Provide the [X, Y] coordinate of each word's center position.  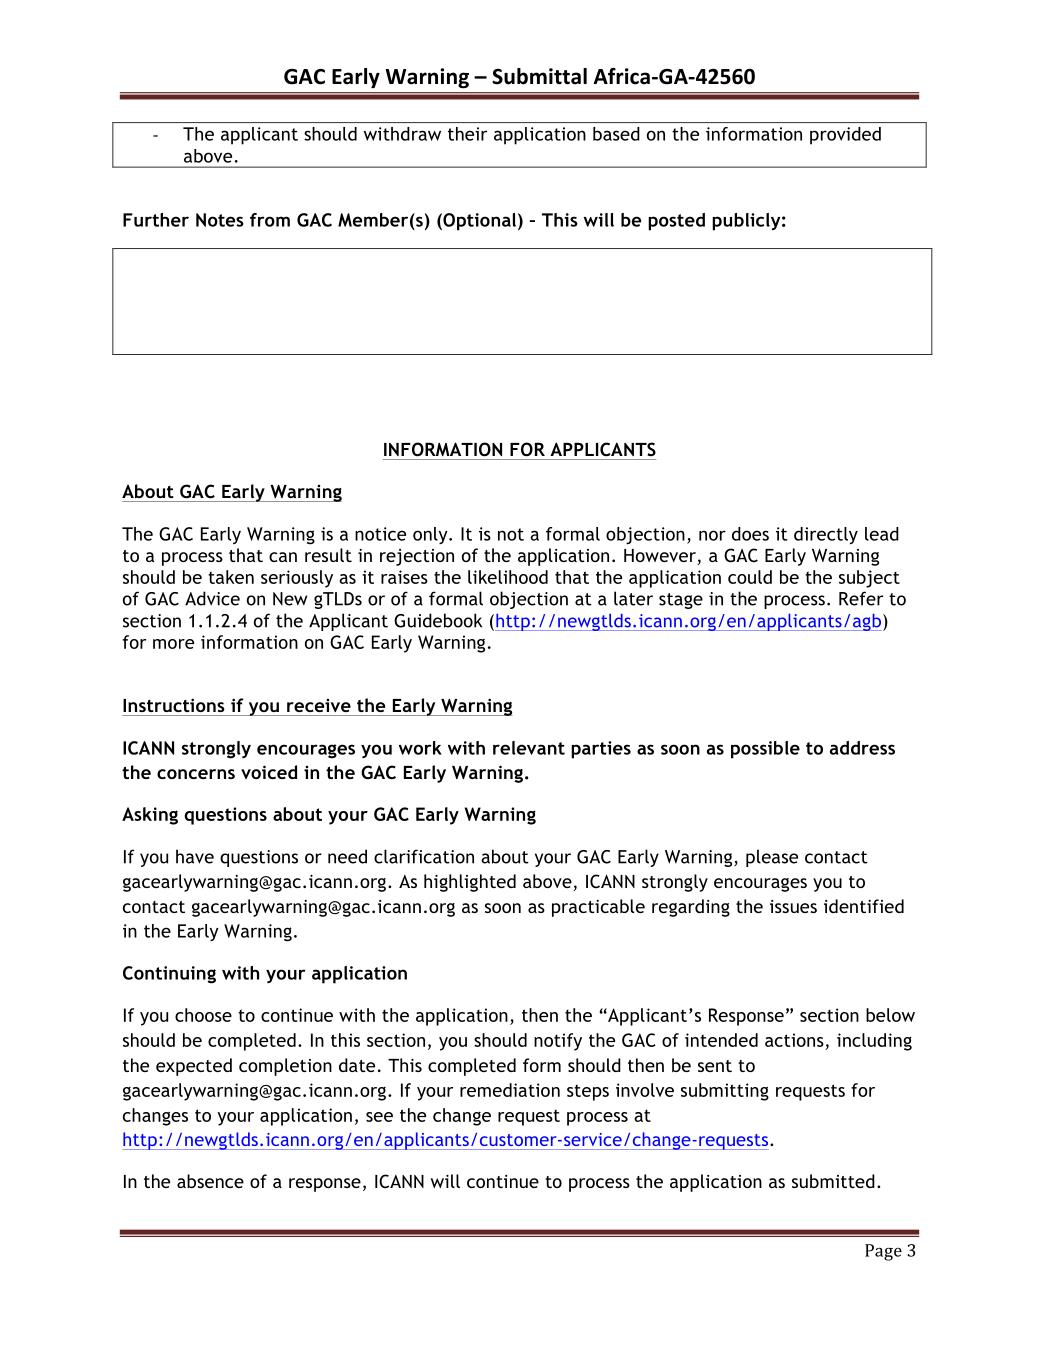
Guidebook [438, 620]
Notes [220, 220]
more [173, 644]
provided [845, 136]
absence [210, 1181]
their [467, 134]
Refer [861, 598]
